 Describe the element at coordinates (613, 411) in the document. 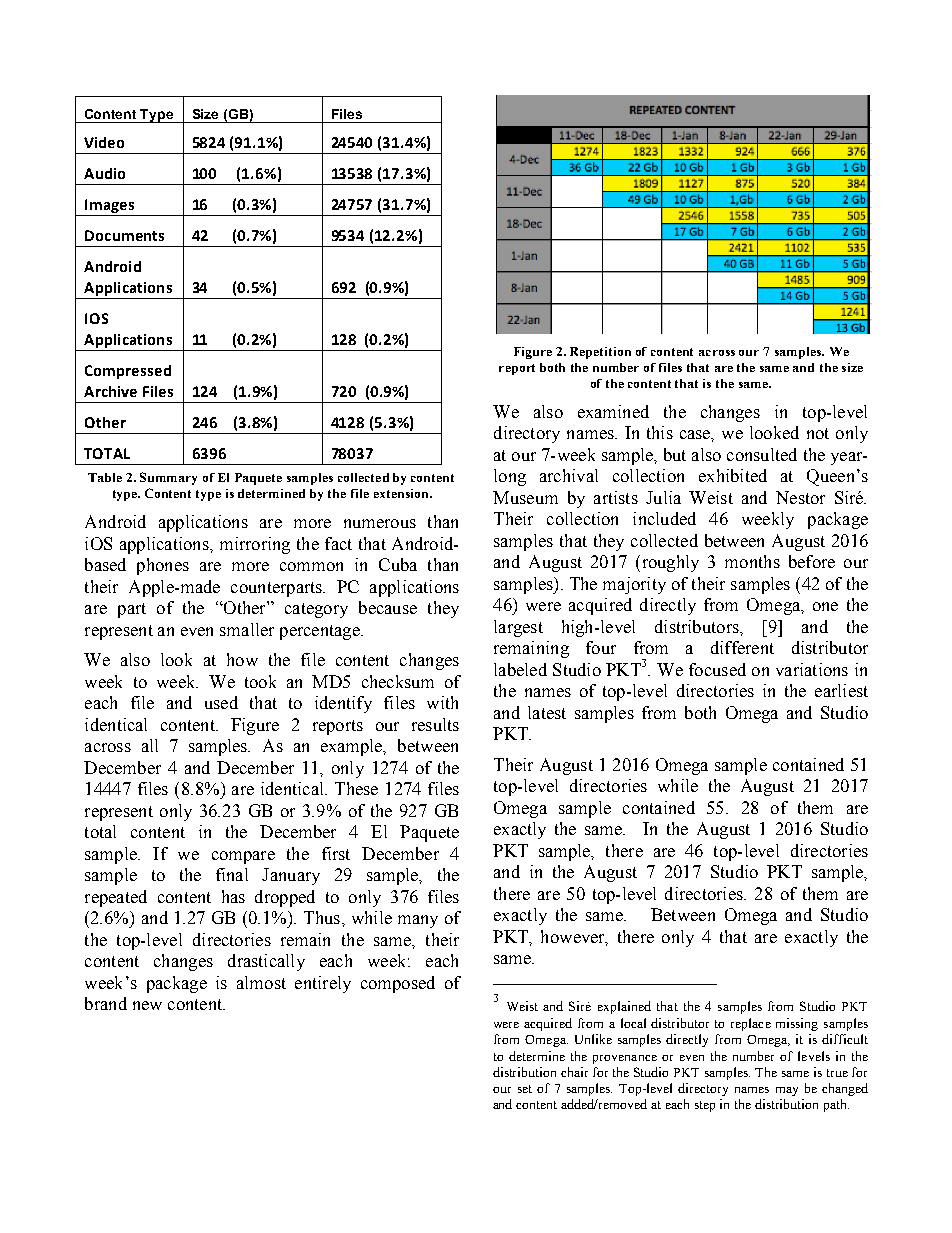

I see `examined` at that location.
